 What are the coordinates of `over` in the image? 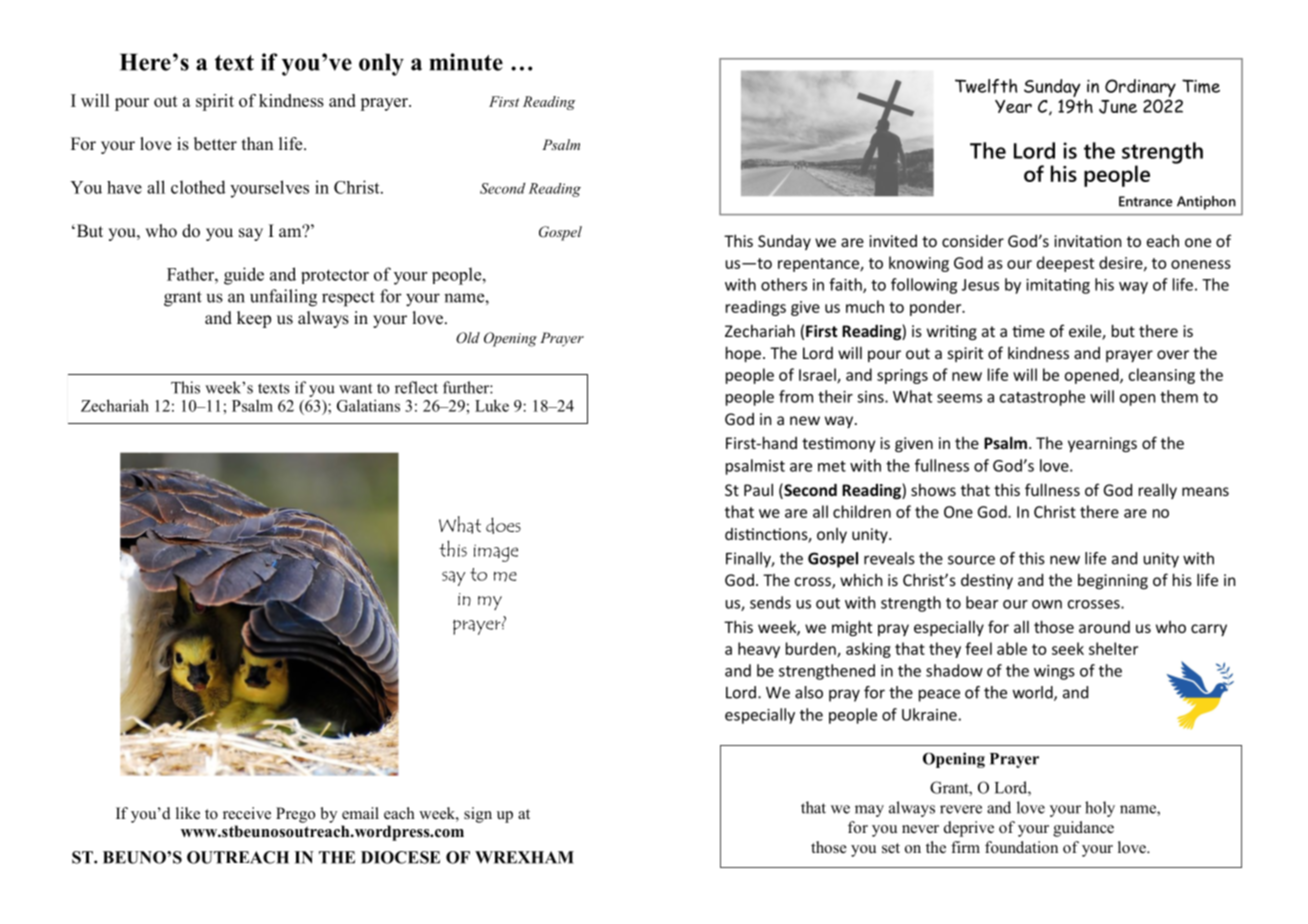 It's located at (1173, 354).
